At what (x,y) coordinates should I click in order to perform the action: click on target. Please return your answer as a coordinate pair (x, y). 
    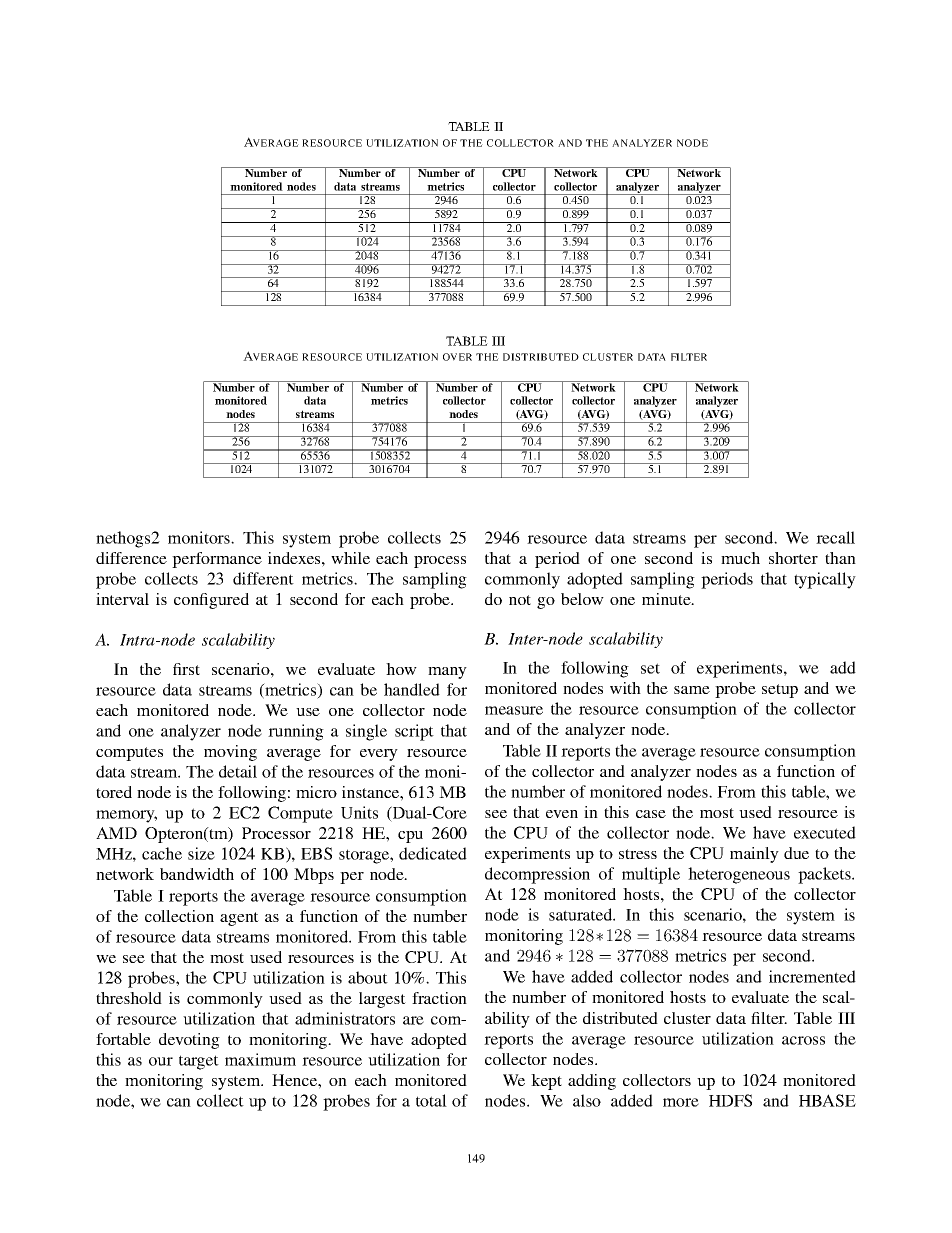
    Looking at the image, I should click on (199, 1062).
